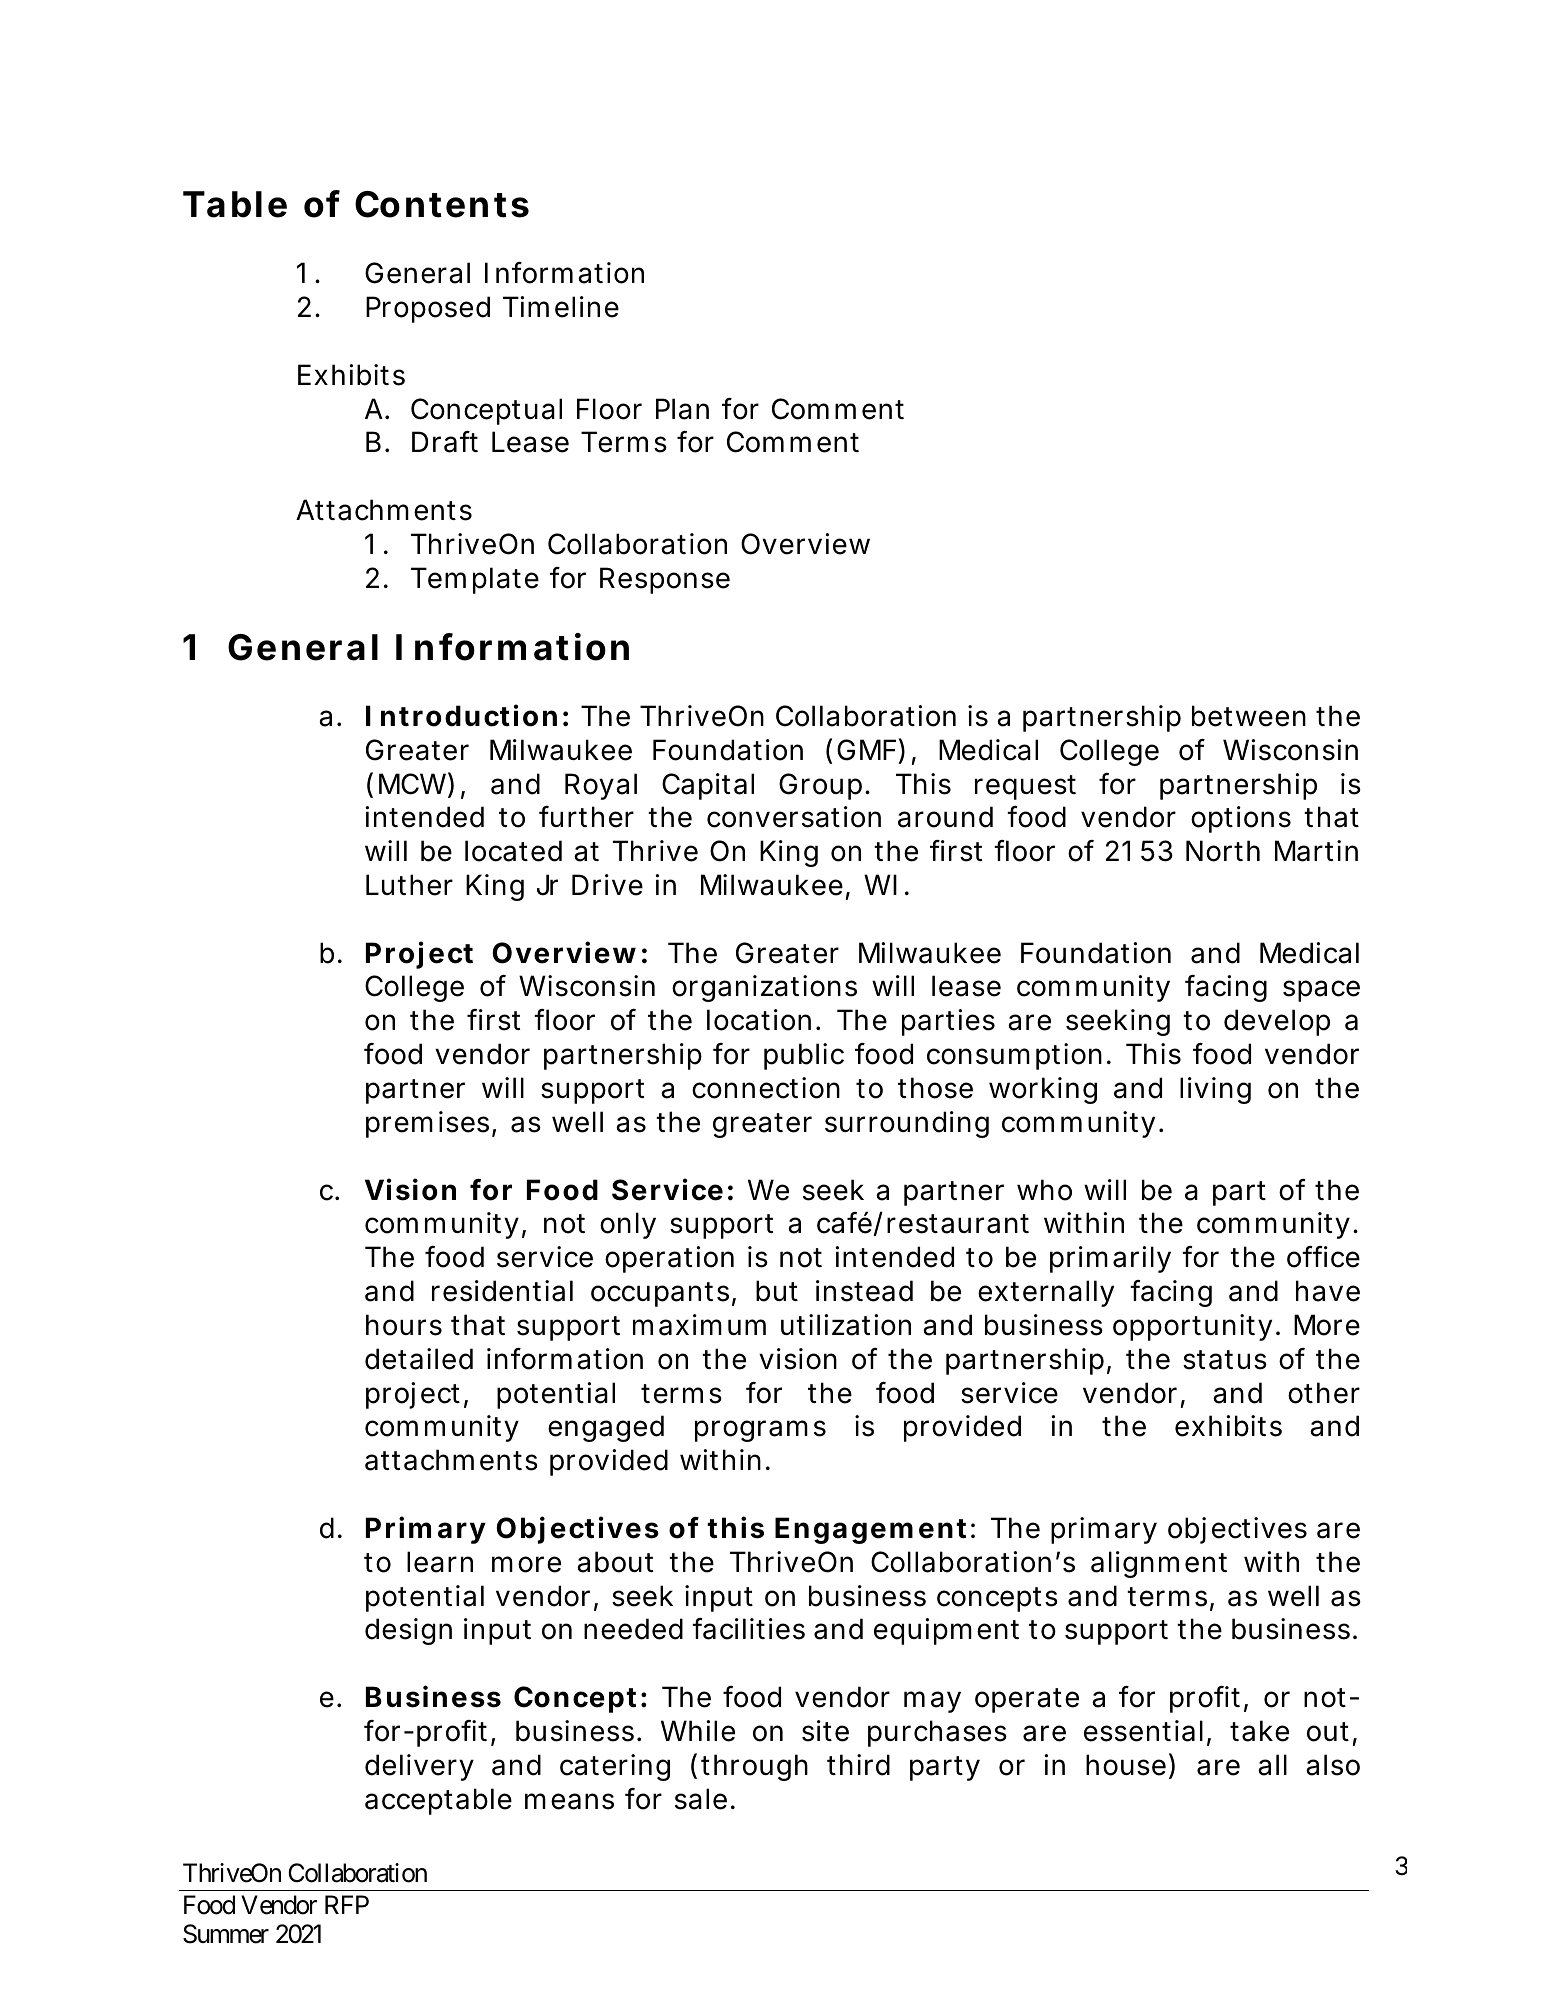 This screenshot has height=2004, width=1548. I want to click on Plan, so click(682, 409).
